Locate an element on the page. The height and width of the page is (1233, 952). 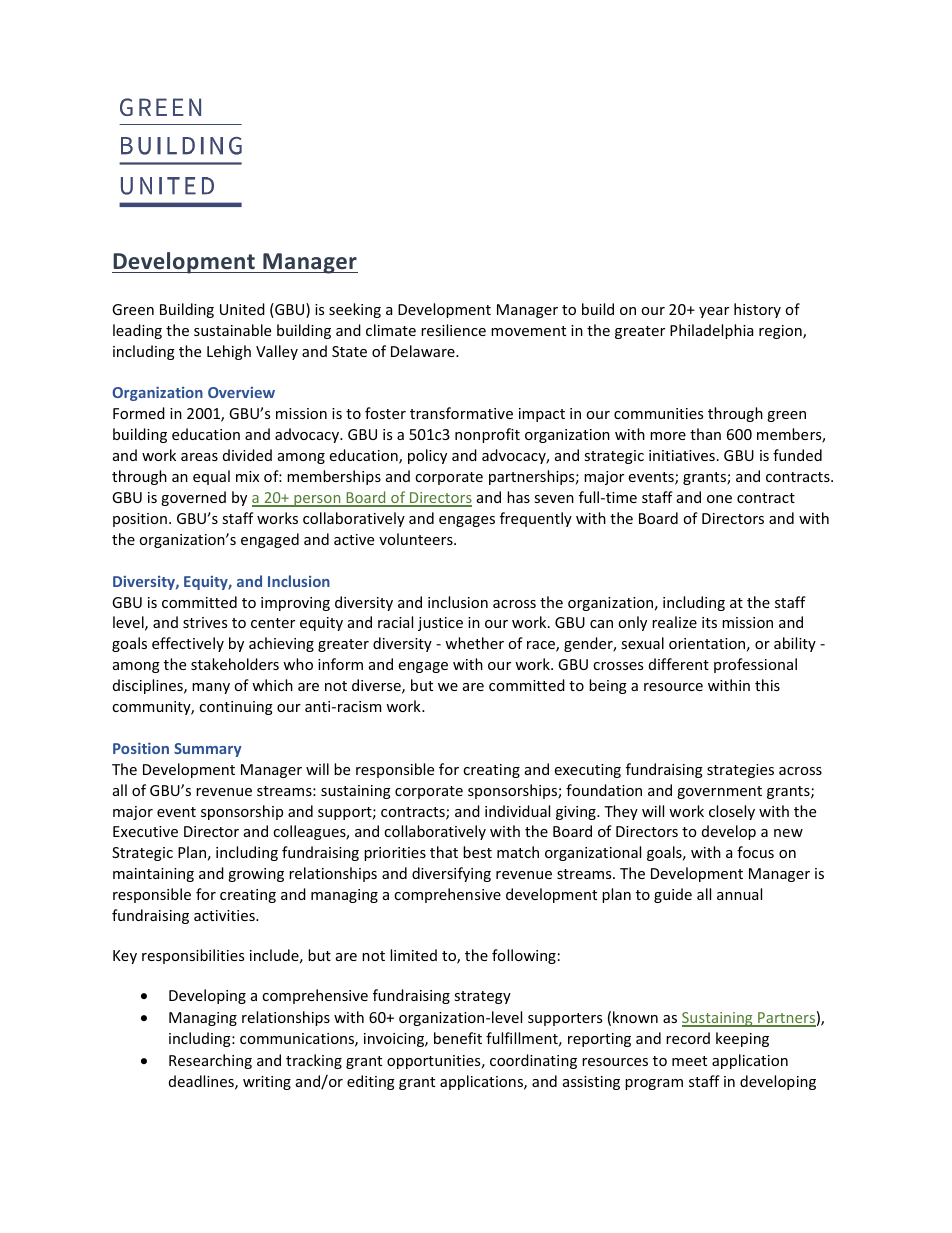
equal is located at coordinates (211, 477).
